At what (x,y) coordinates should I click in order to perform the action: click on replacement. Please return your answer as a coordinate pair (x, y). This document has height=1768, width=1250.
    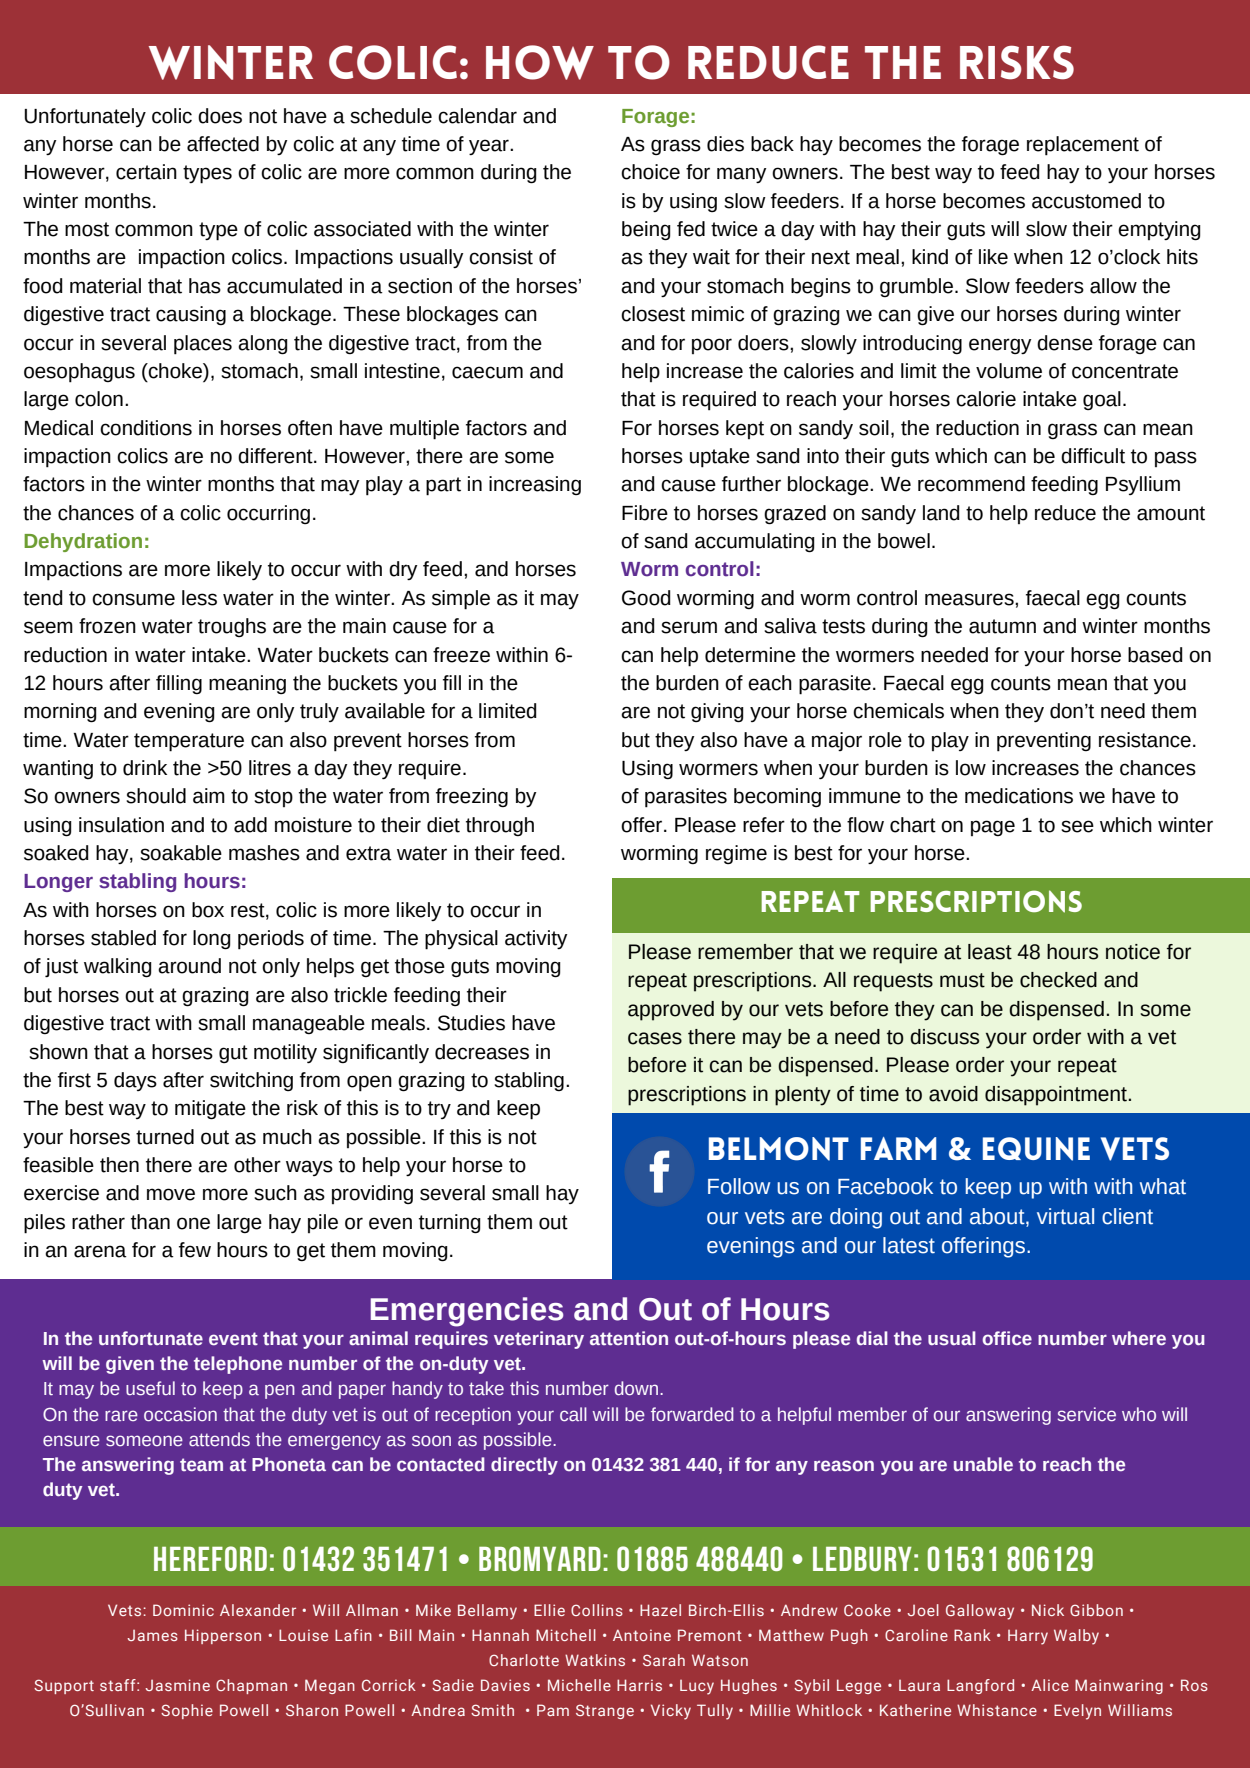
    Looking at the image, I should click on (1083, 146).
